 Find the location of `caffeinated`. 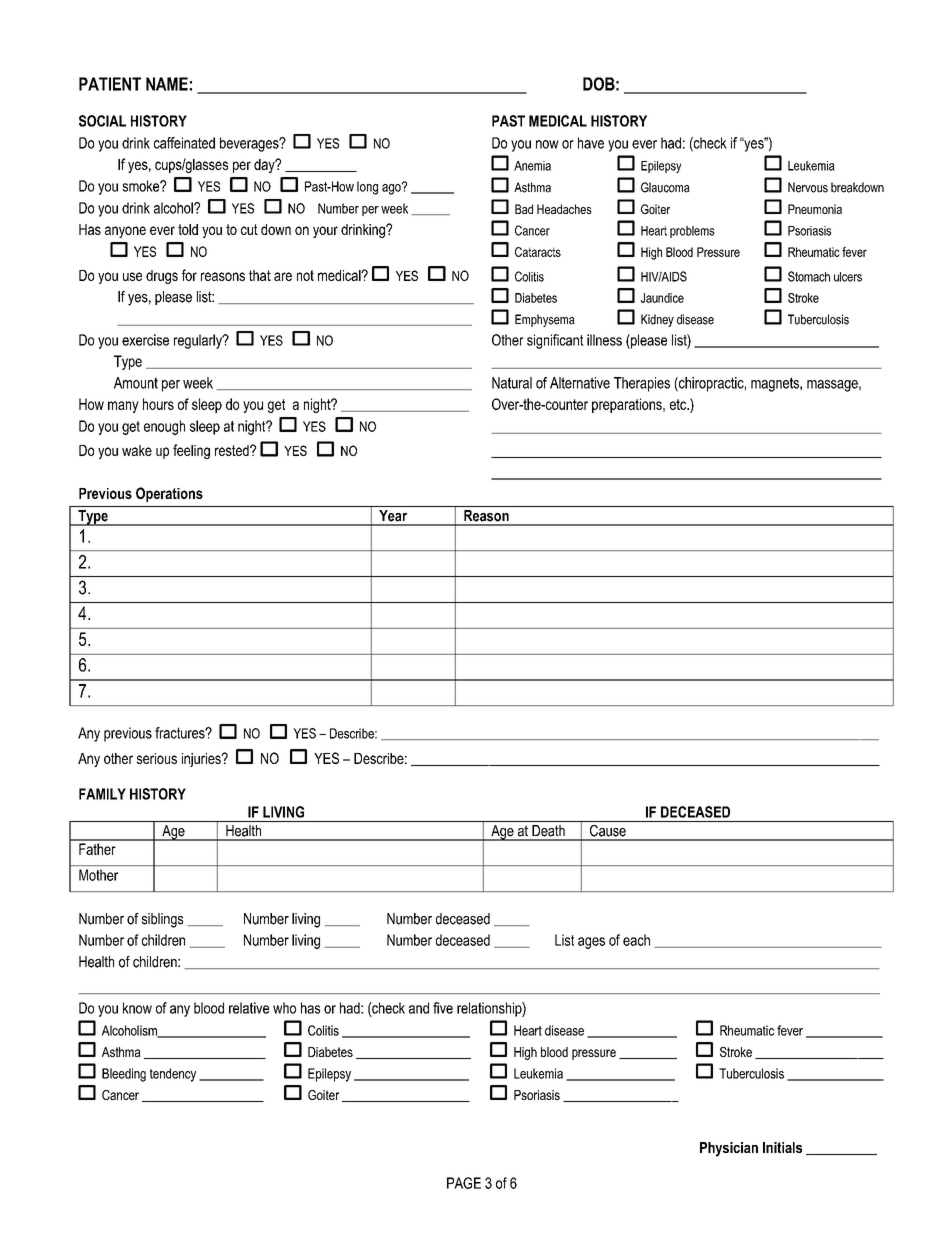

caffeinated is located at coordinates (184, 143).
